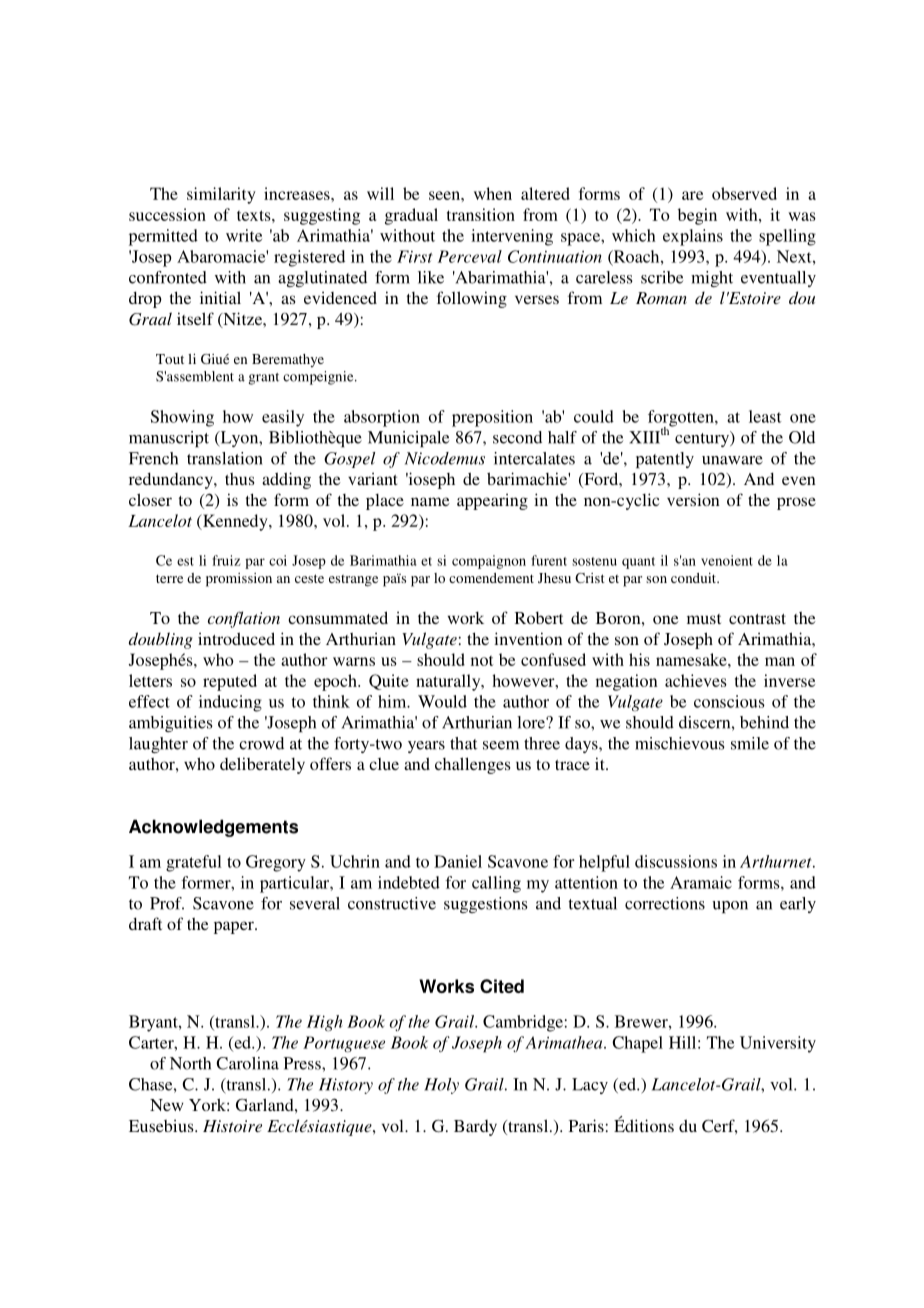  What do you see at coordinates (778, 1044) in the screenshot?
I see `University` at bounding box center [778, 1044].
